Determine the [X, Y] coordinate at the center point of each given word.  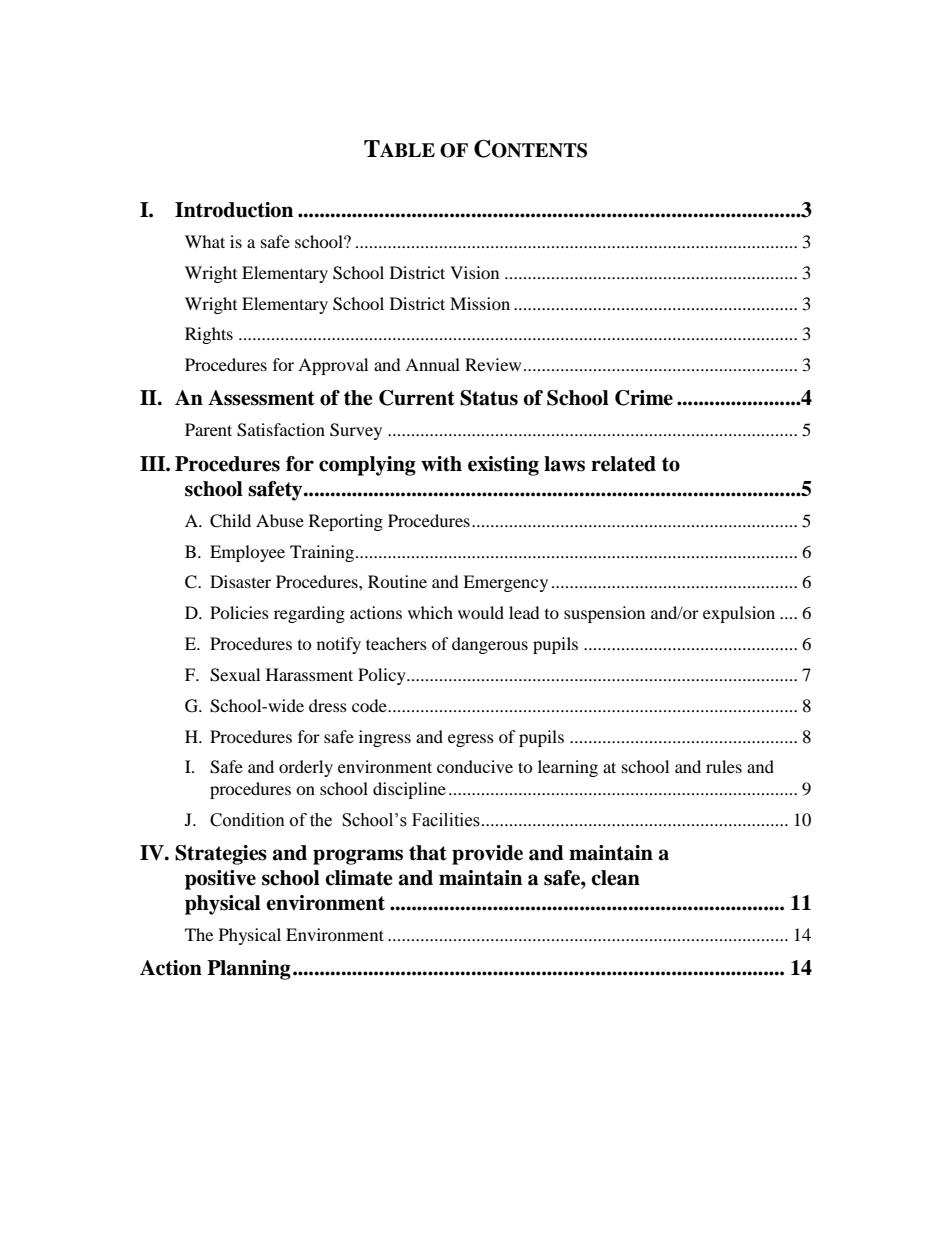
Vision [474, 272]
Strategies [221, 855]
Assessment [261, 398]
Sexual [235, 675]
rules [724, 766]
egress [471, 740]
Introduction [234, 210]
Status [489, 398]
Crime [644, 398]
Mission [480, 303]
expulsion [739, 614]
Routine [397, 581]
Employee [247, 553]
